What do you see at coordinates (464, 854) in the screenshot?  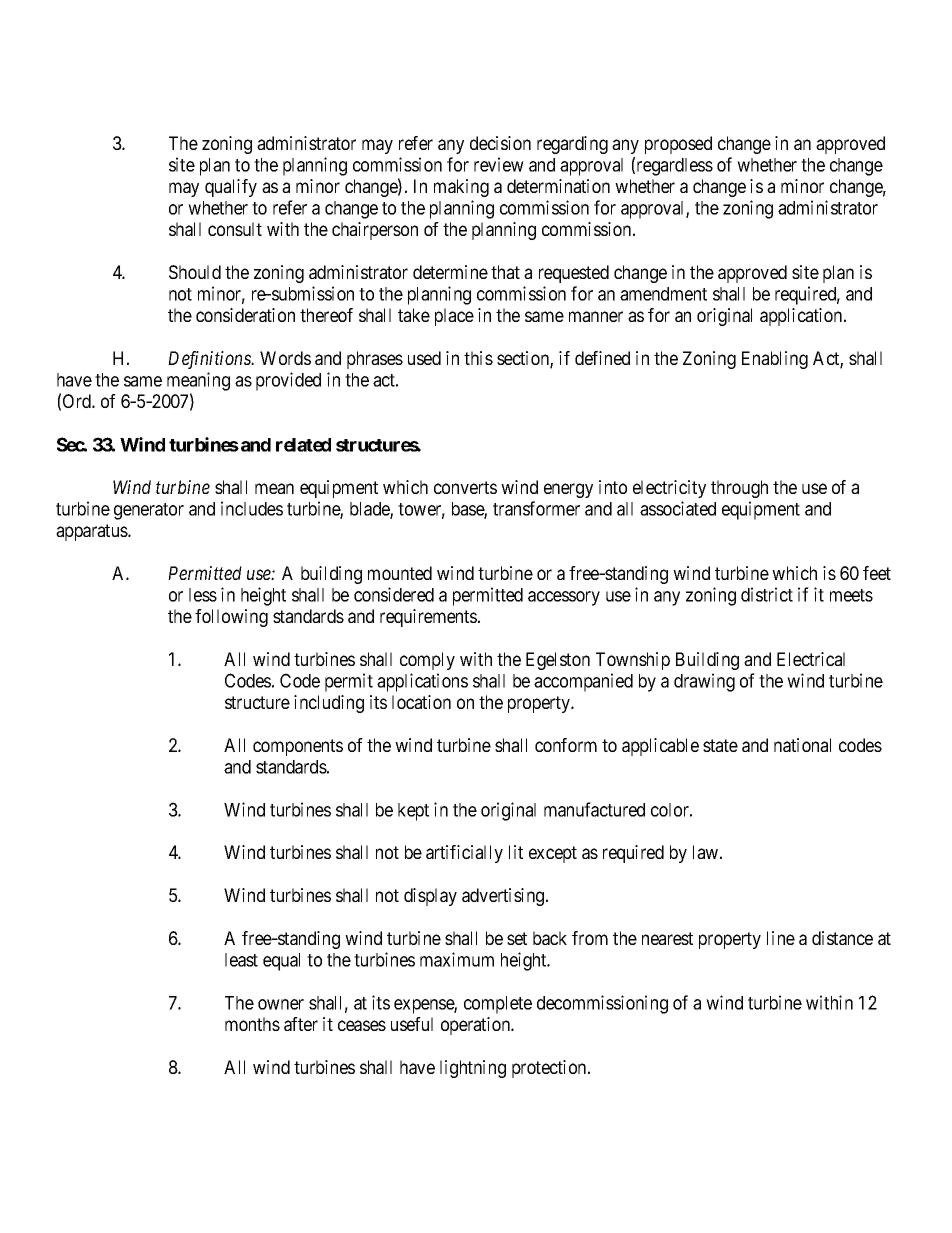 I see `artificially` at bounding box center [464, 854].
